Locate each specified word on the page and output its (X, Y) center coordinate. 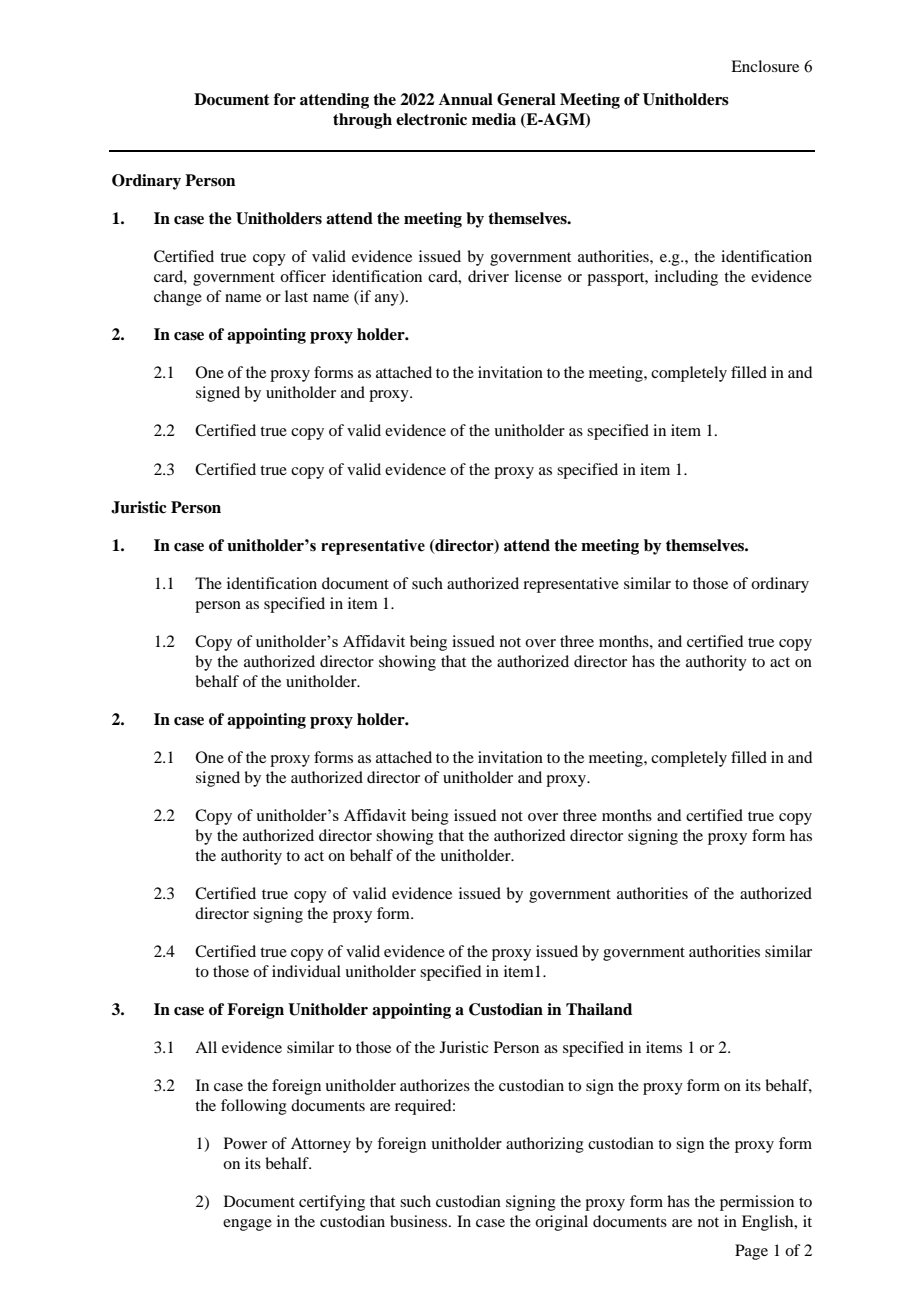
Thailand (599, 1009)
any (388, 300)
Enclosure (765, 66)
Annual (466, 99)
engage (247, 1225)
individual (306, 971)
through (362, 121)
